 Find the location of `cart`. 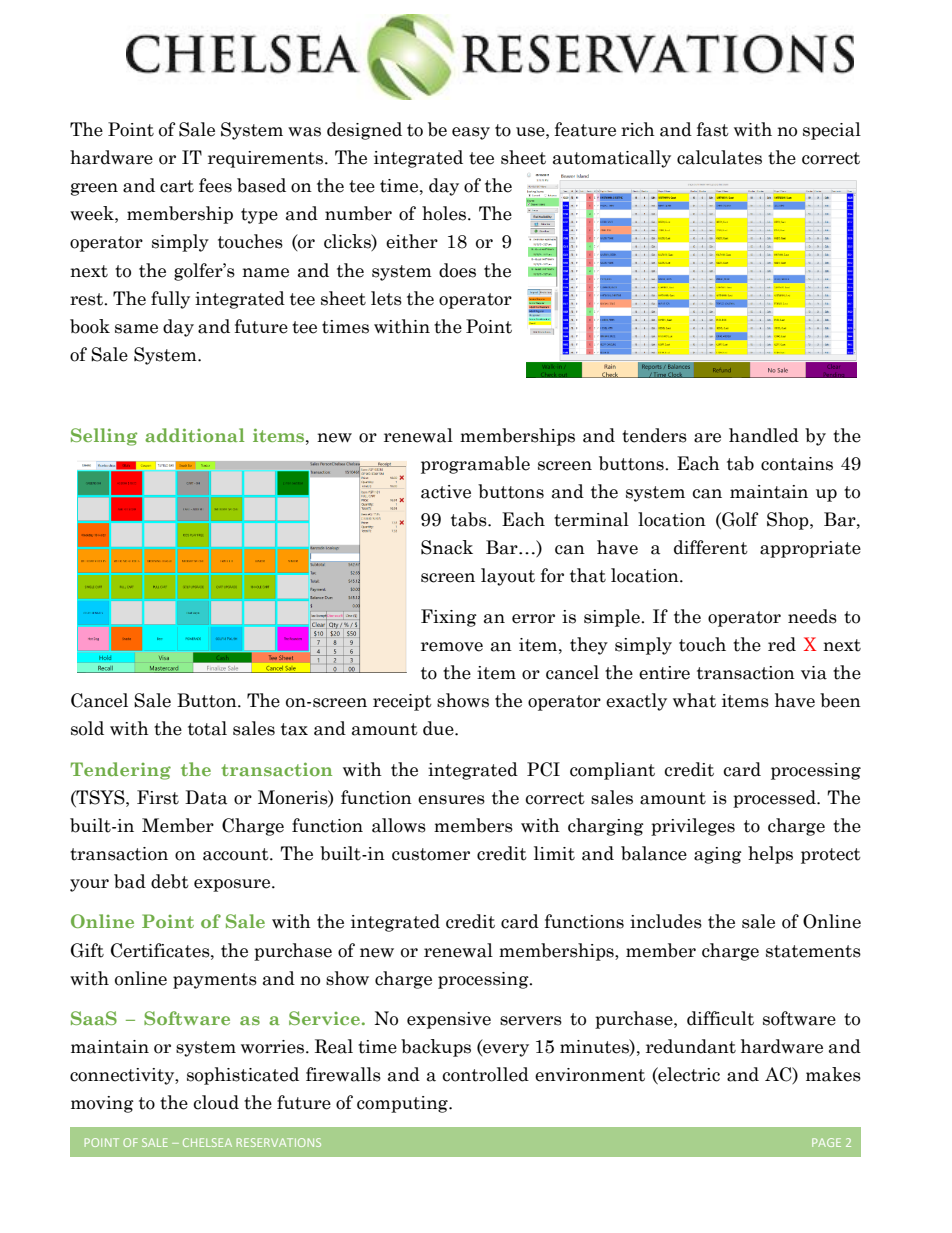

cart is located at coordinates (177, 186).
